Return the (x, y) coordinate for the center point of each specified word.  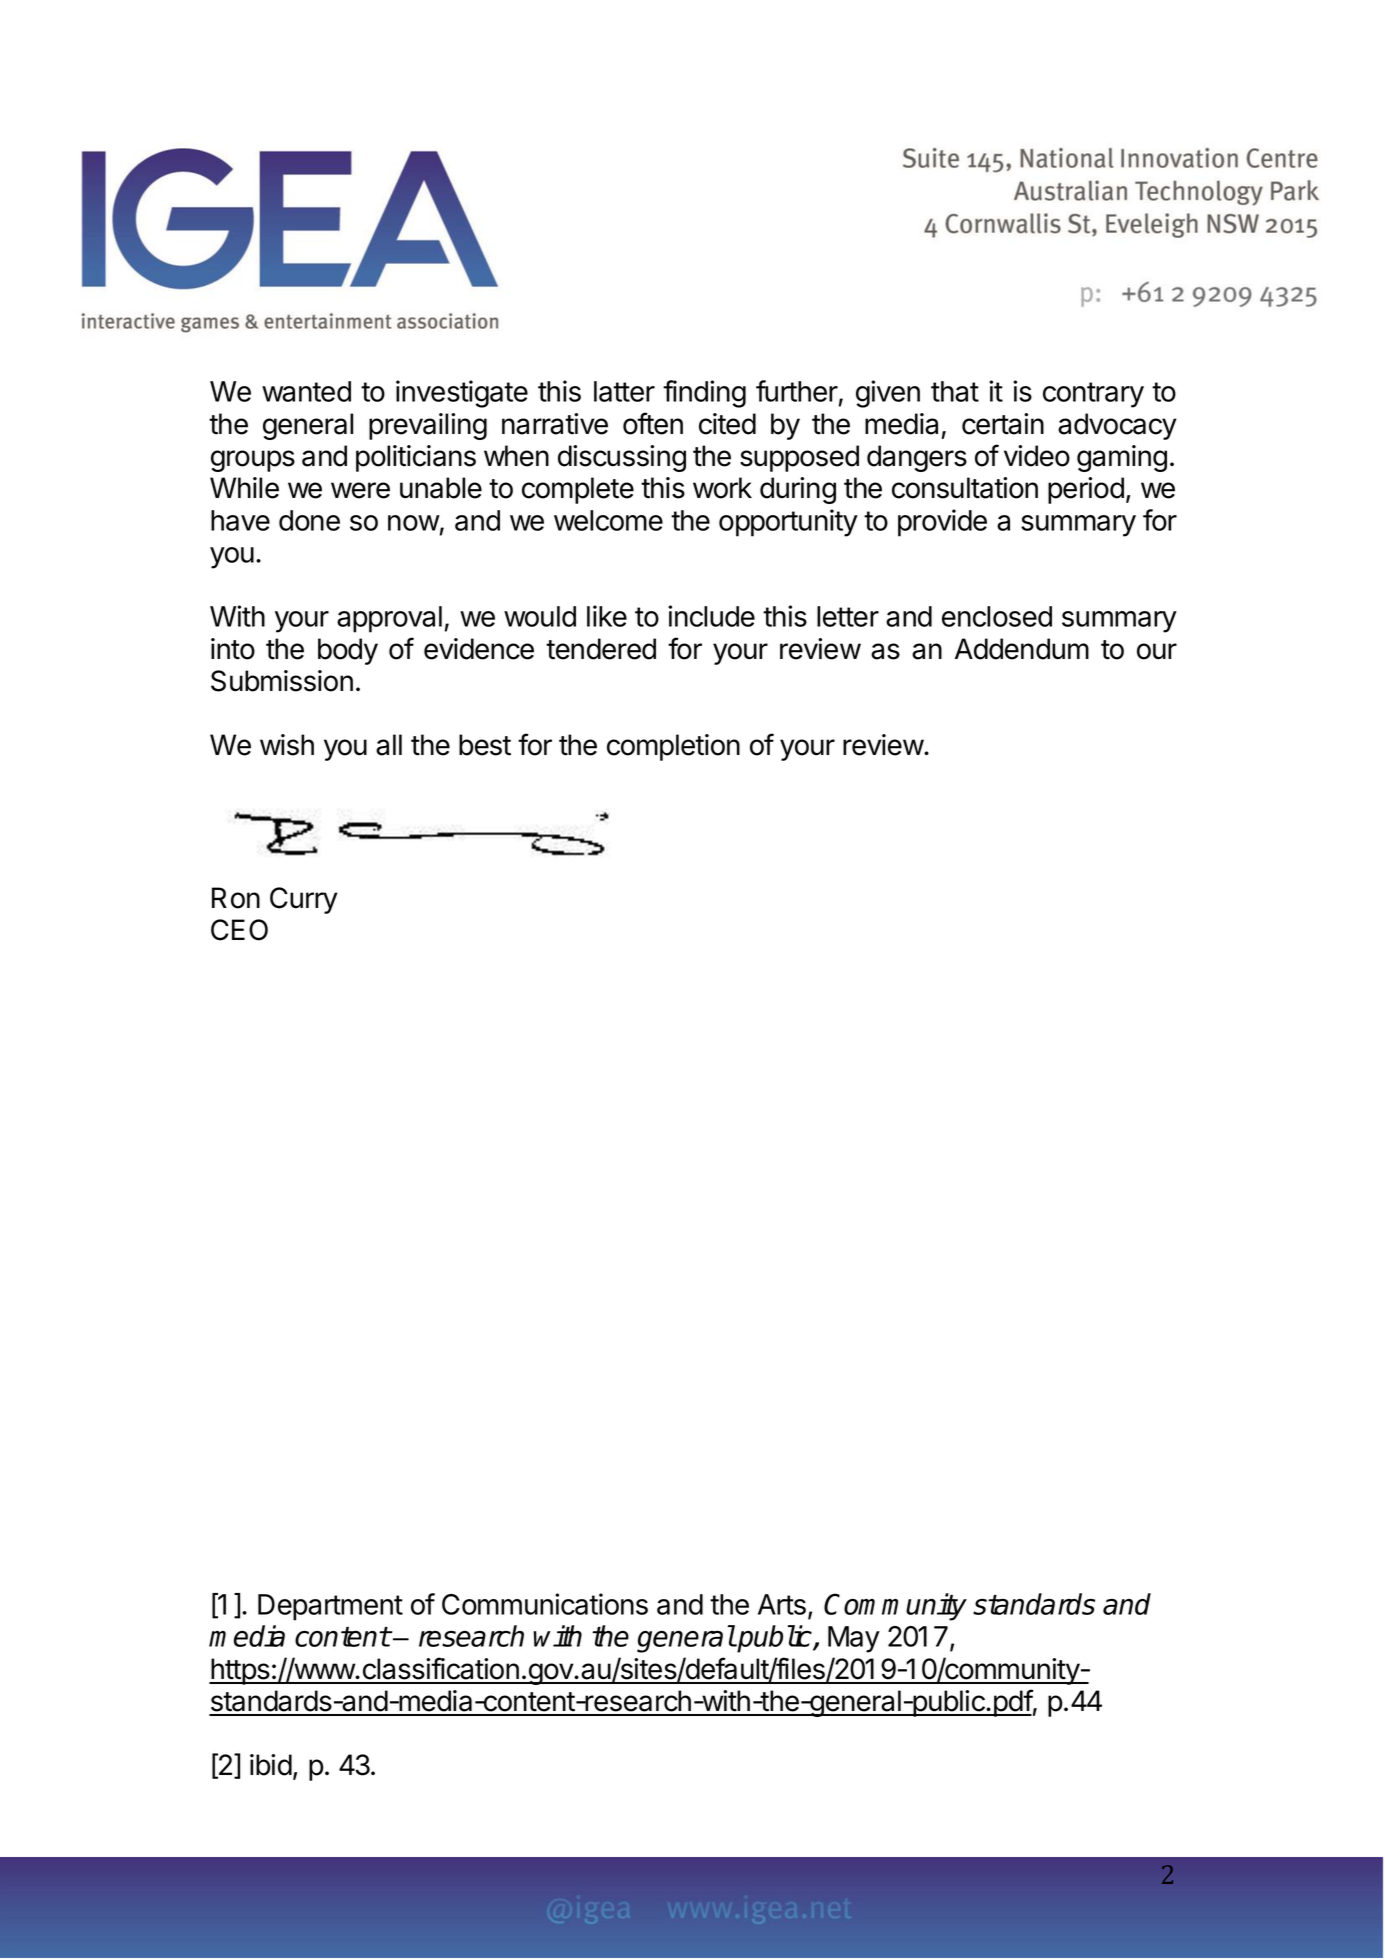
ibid (271, 1765)
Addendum (1022, 649)
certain (1003, 424)
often (653, 423)
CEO (239, 930)
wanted (306, 391)
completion (673, 747)
